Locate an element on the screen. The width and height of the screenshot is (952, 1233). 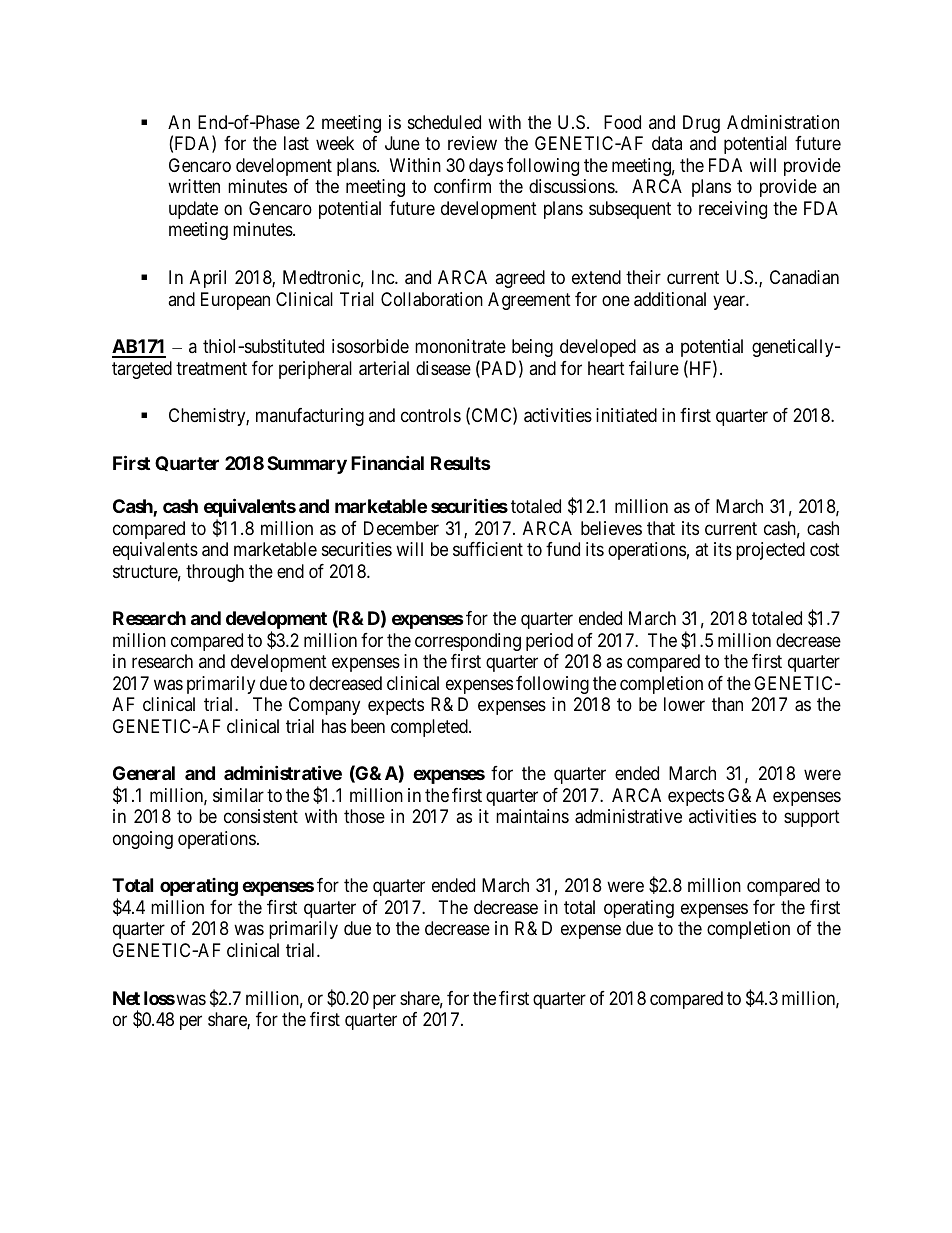
Canadian is located at coordinates (804, 277).
